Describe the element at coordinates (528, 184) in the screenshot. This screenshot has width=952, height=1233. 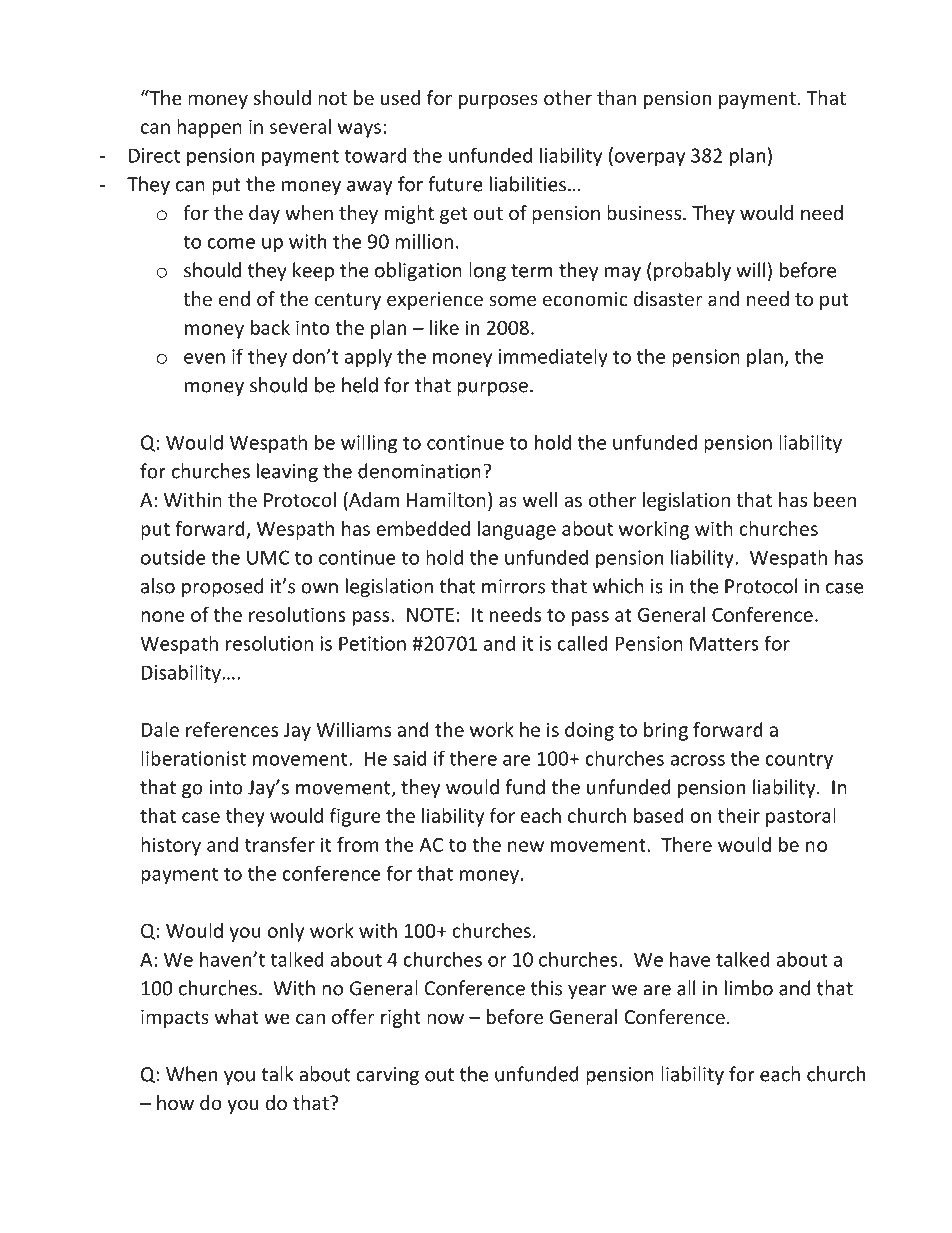
I see `liabilities` at that location.
